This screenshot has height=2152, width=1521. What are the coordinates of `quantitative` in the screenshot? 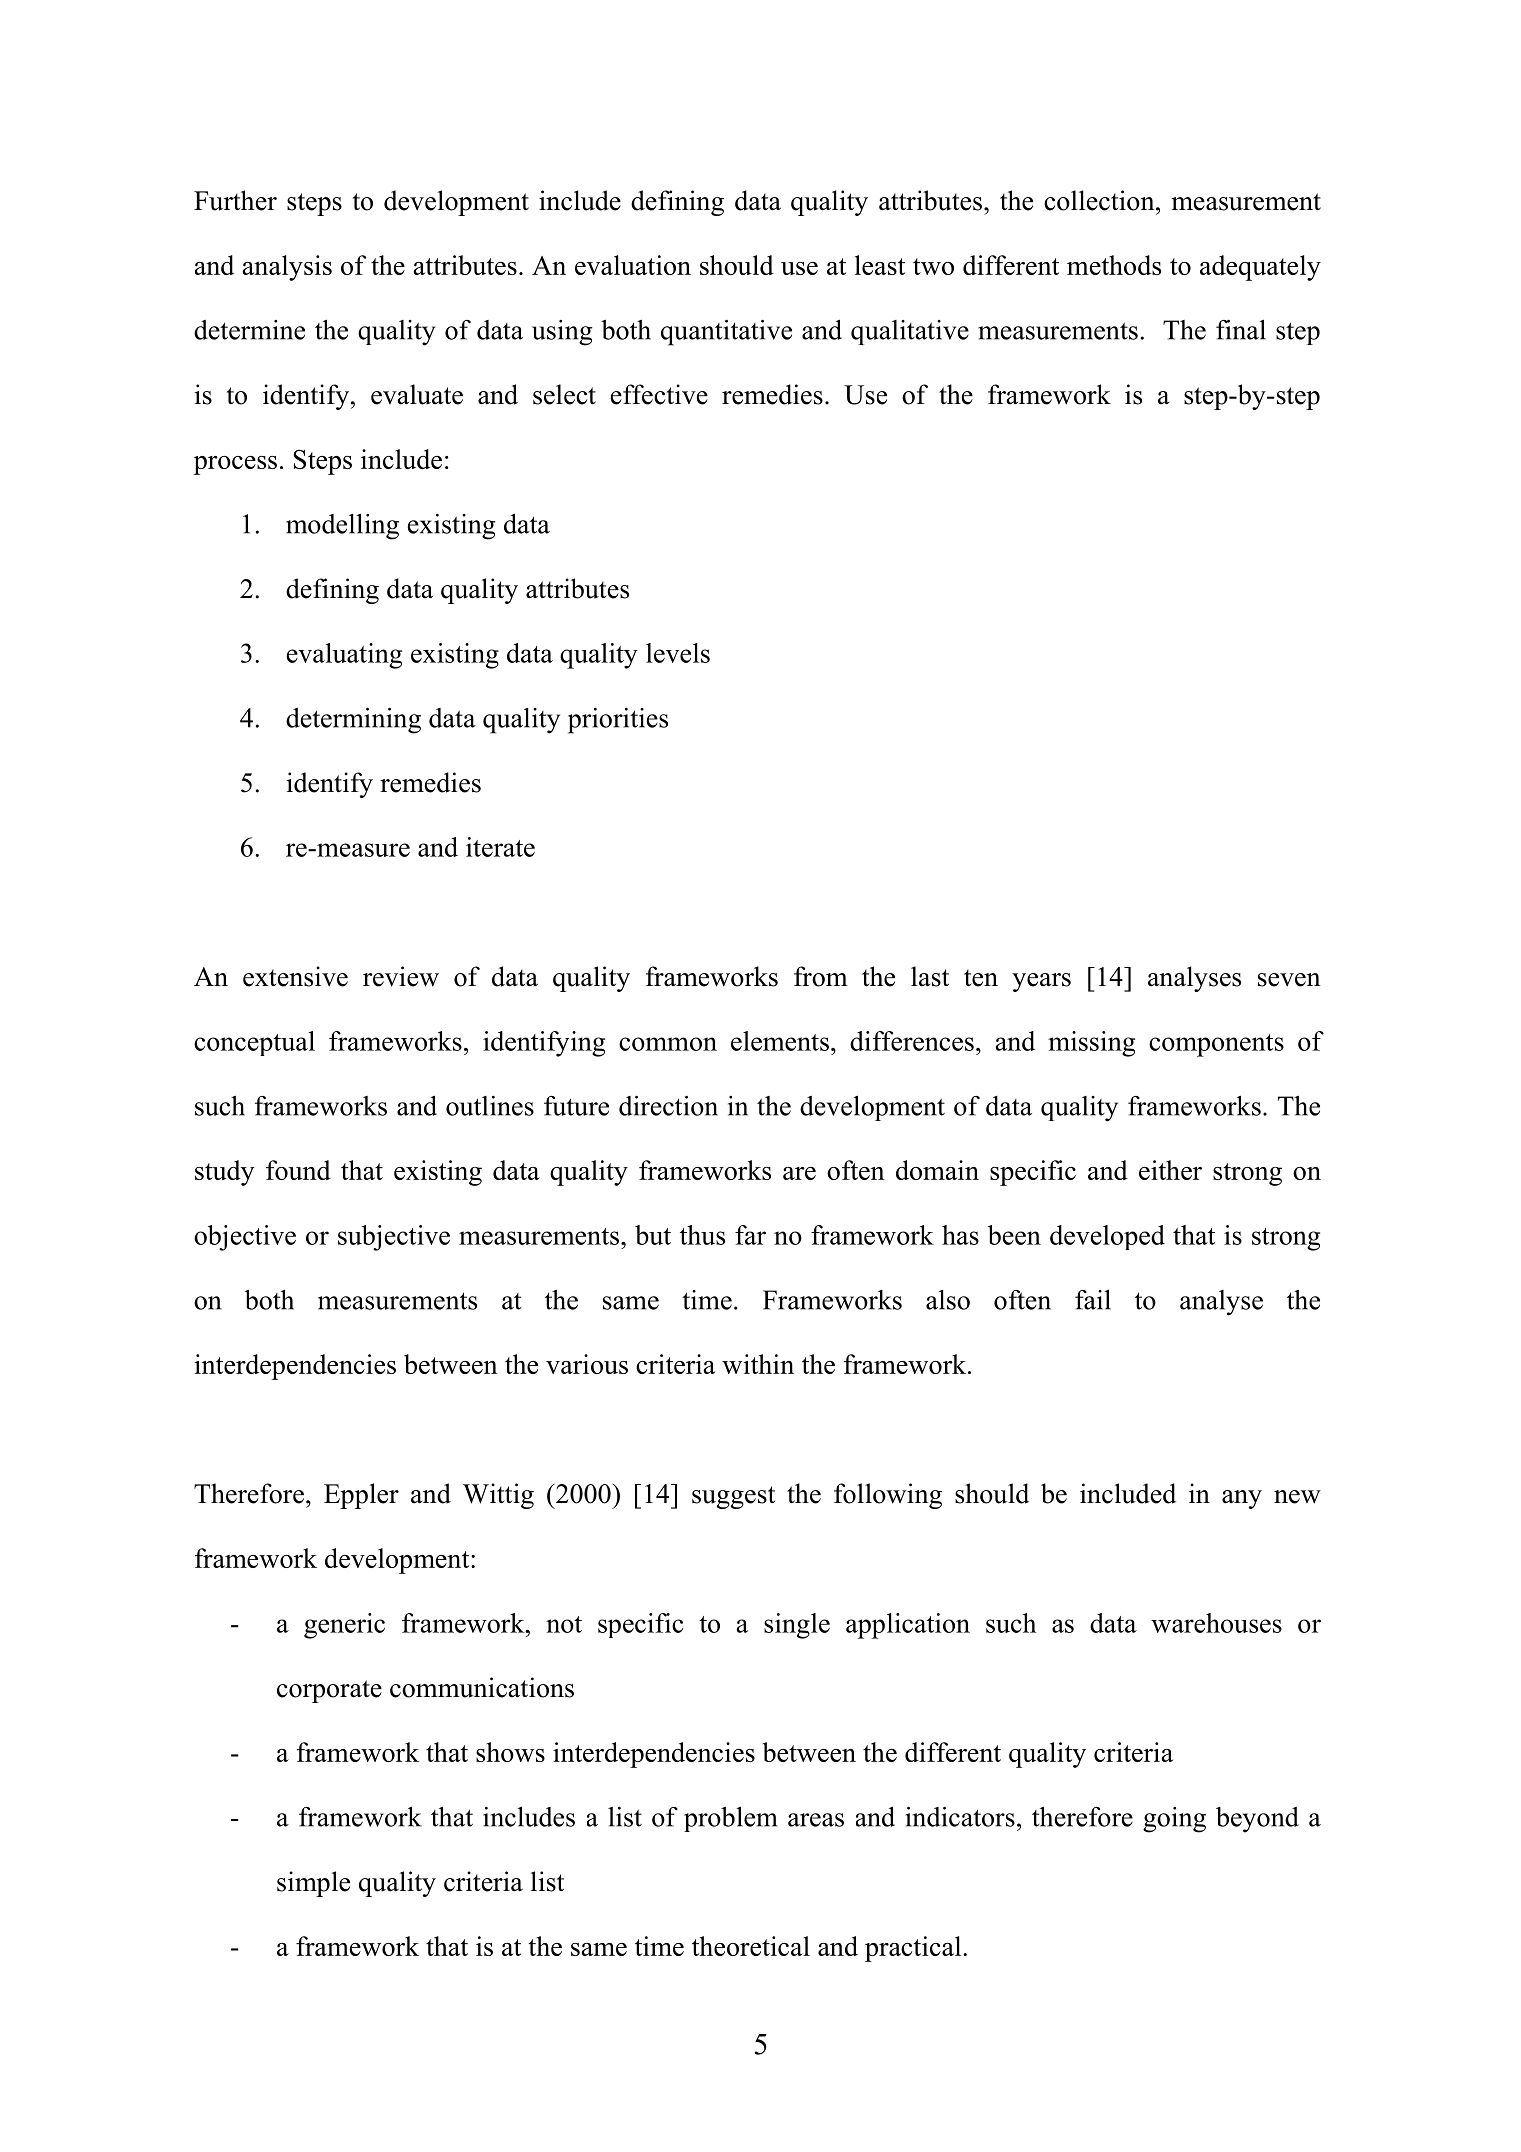 It's located at (726, 333).
